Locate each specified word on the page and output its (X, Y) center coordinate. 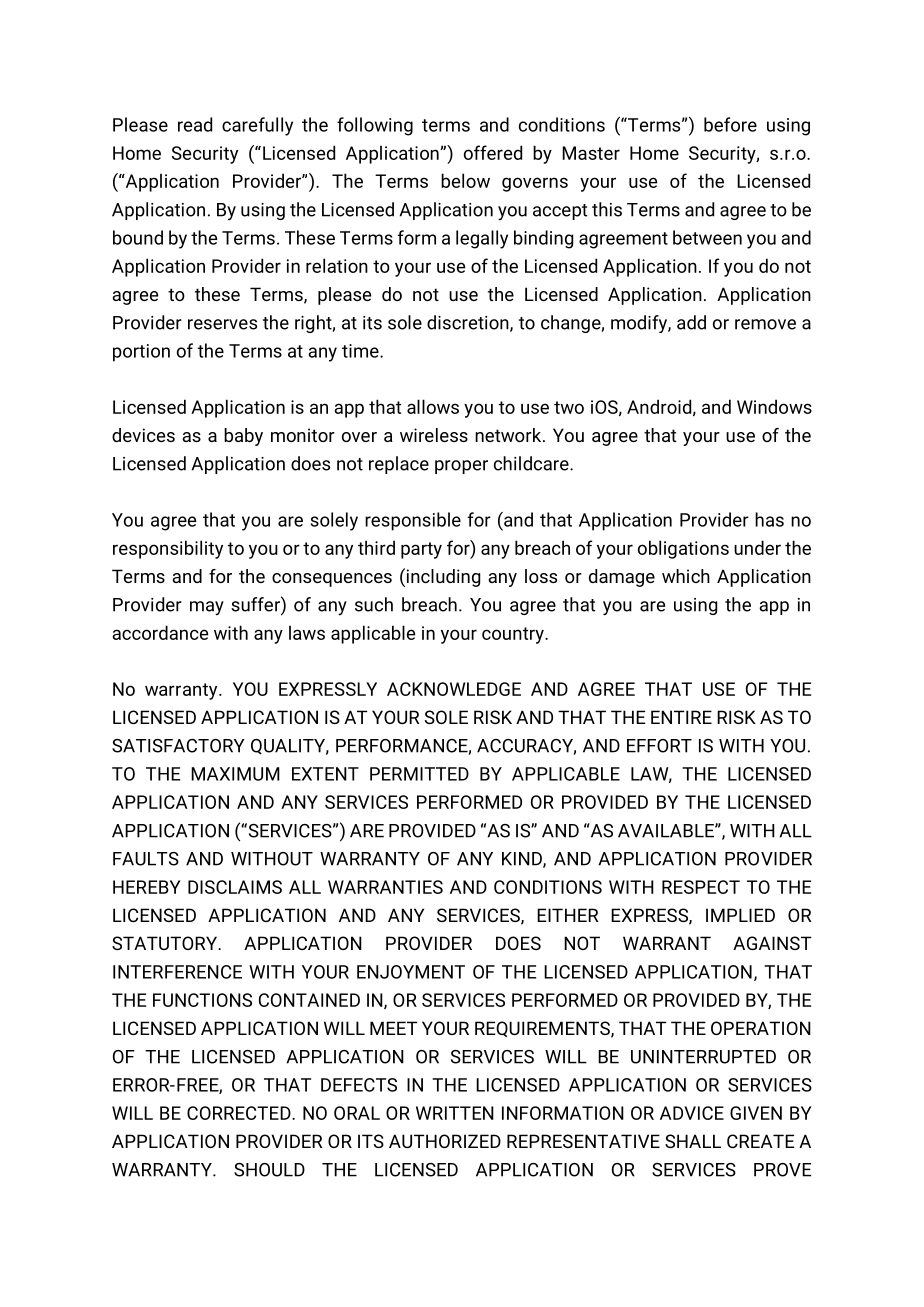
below (465, 180)
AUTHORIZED (445, 1141)
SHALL (693, 1141)
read (195, 124)
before (730, 124)
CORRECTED (240, 1113)
